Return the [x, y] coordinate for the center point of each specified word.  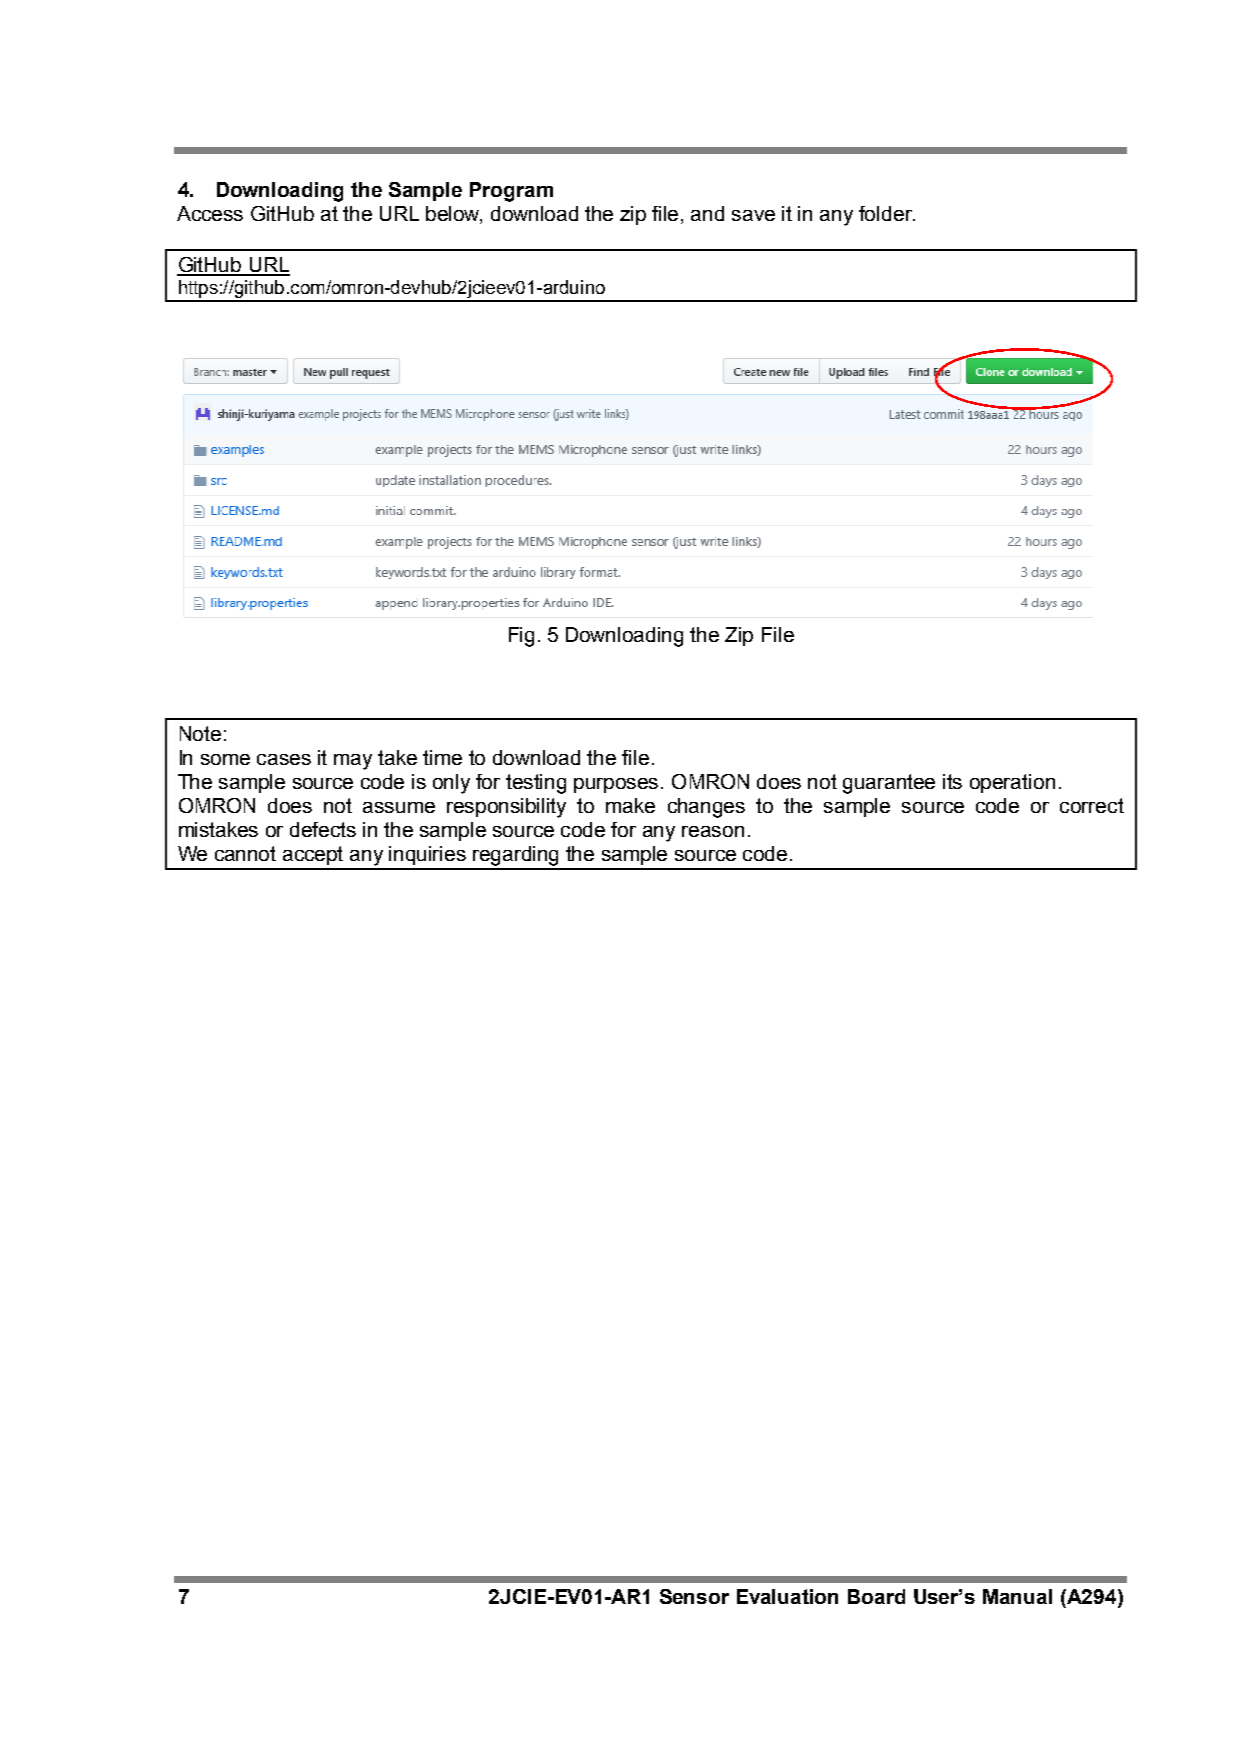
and [707, 213]
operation [1012, 783]
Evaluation [787, 1596]
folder [887, 213]
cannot [245, 853]
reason [713, 831]
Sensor [694, 1596]
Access [210, 213]
